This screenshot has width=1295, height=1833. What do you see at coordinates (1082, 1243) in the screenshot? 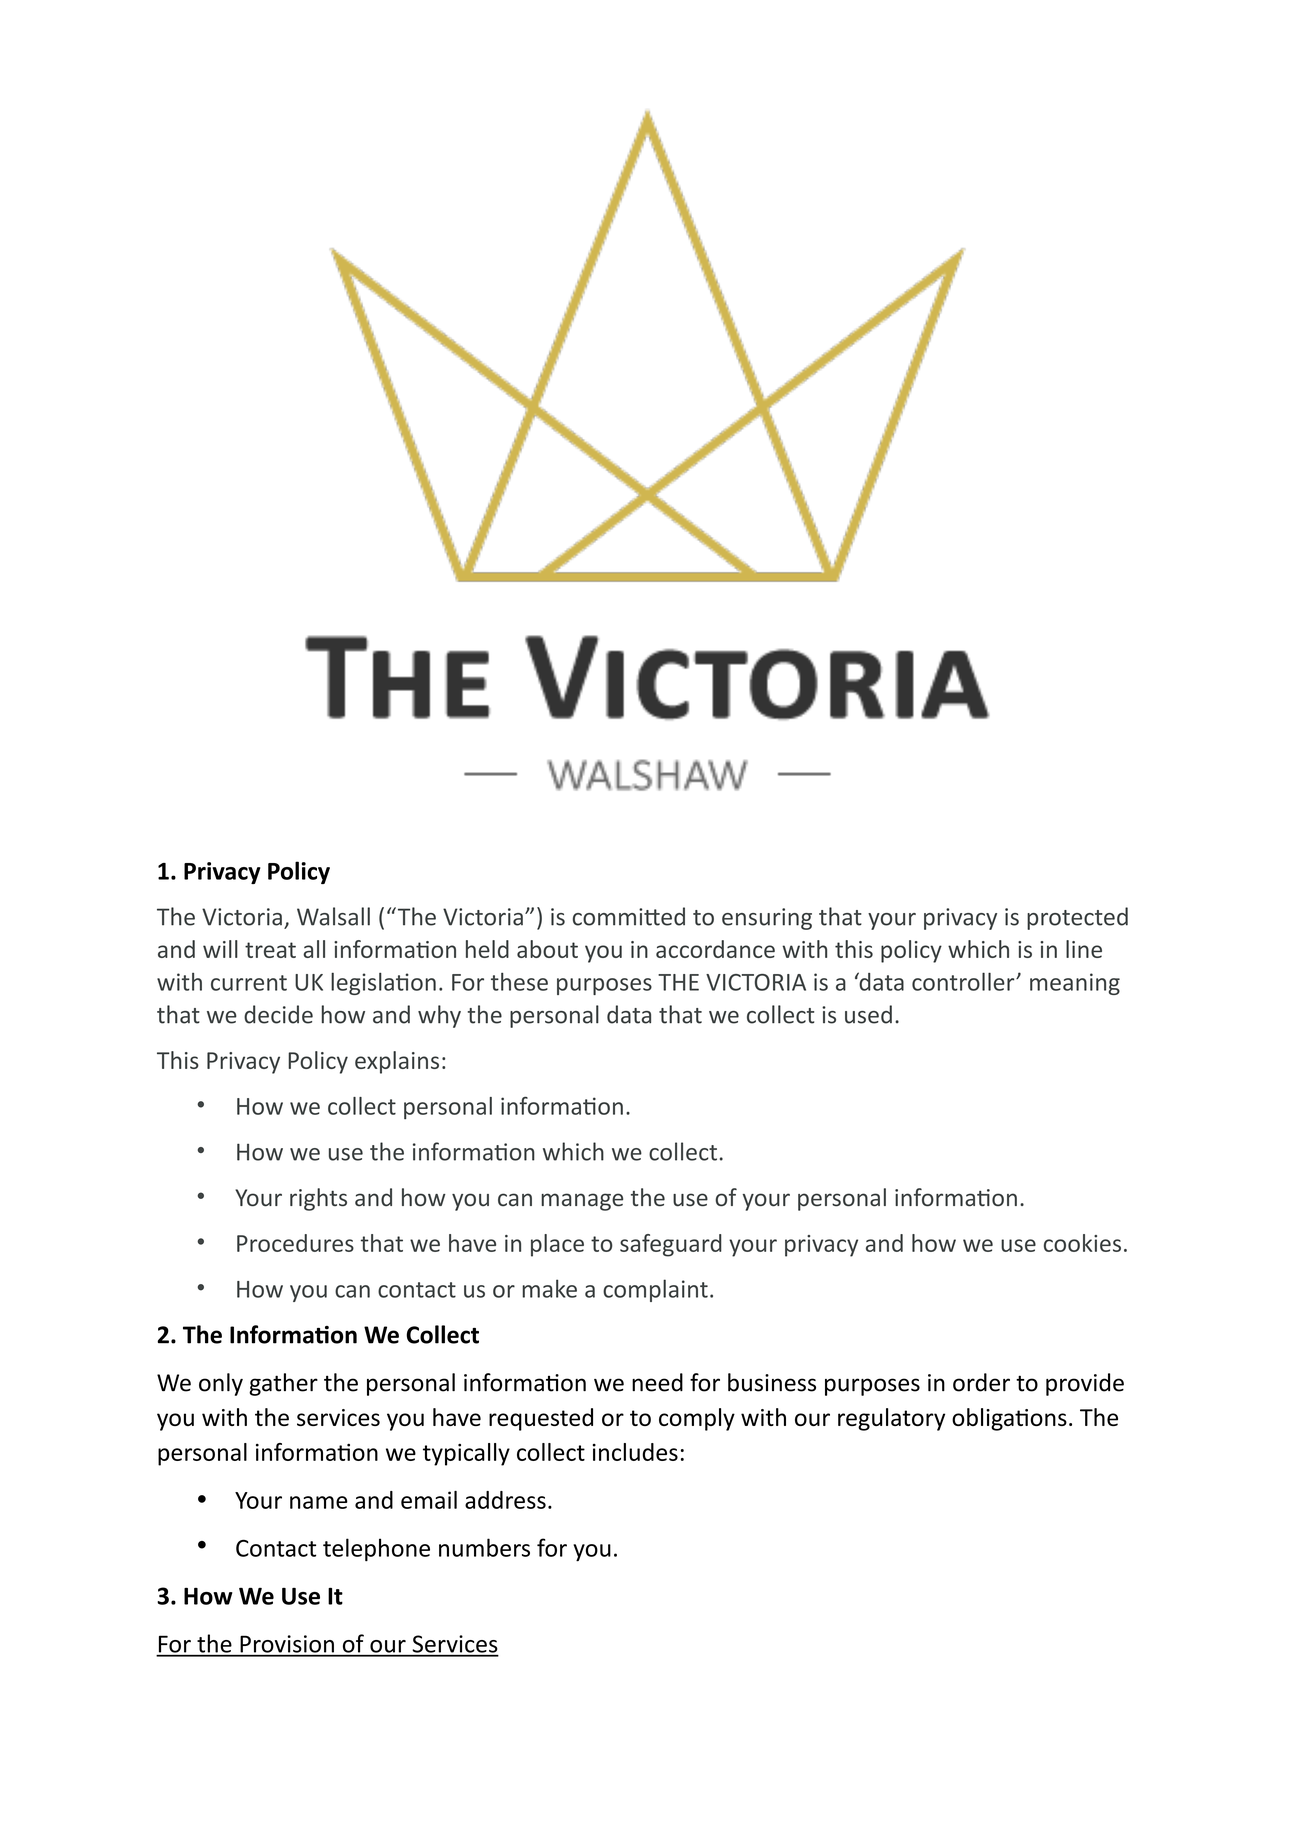
I see `cookies` at bounding box center [1082, 1243].
